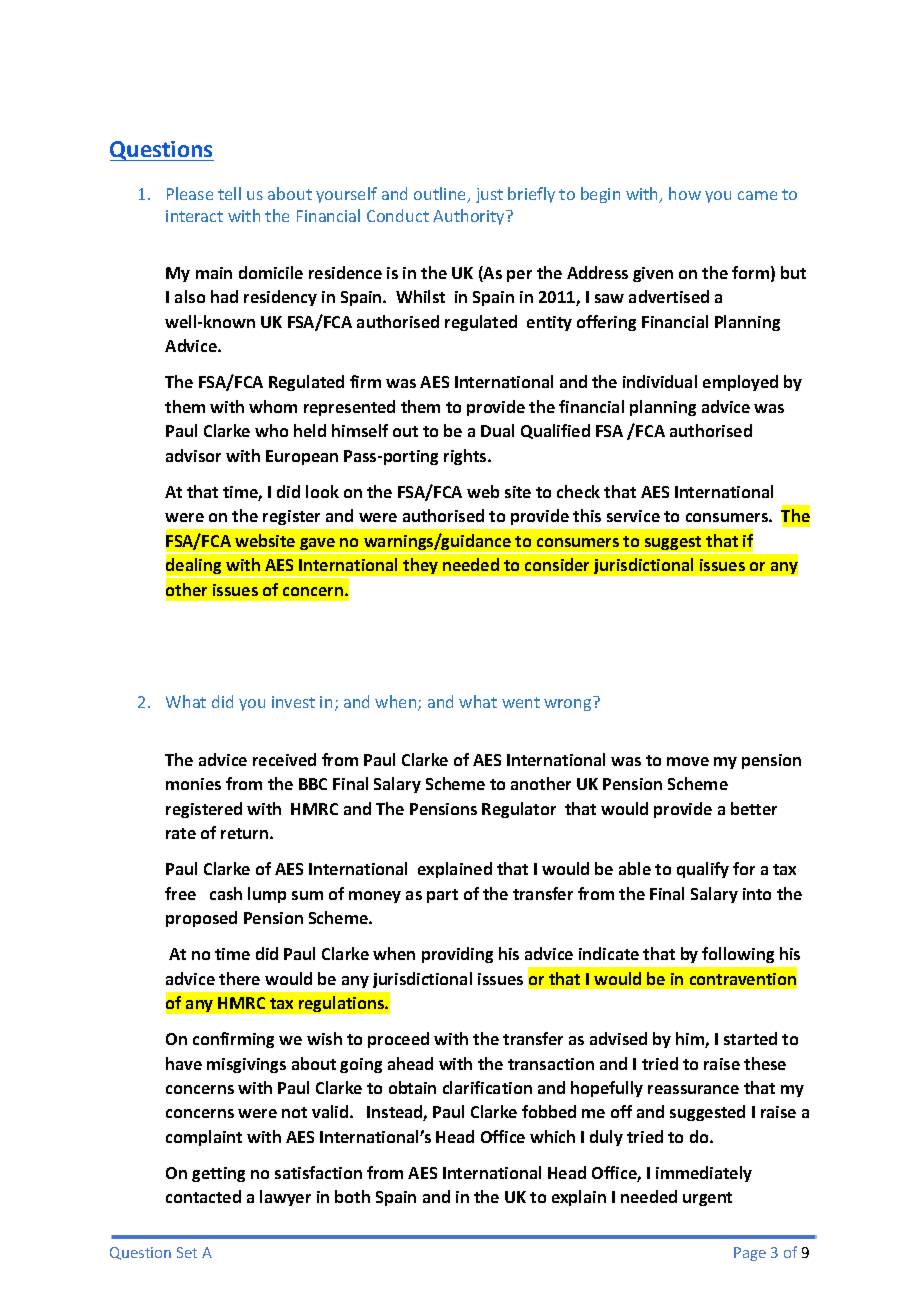 Image resolution: width=924 pixels, height=1307 pixels. What do you see at coordinates (688, 761) in the image?
I see `move` at bounding box center [688, 761].
